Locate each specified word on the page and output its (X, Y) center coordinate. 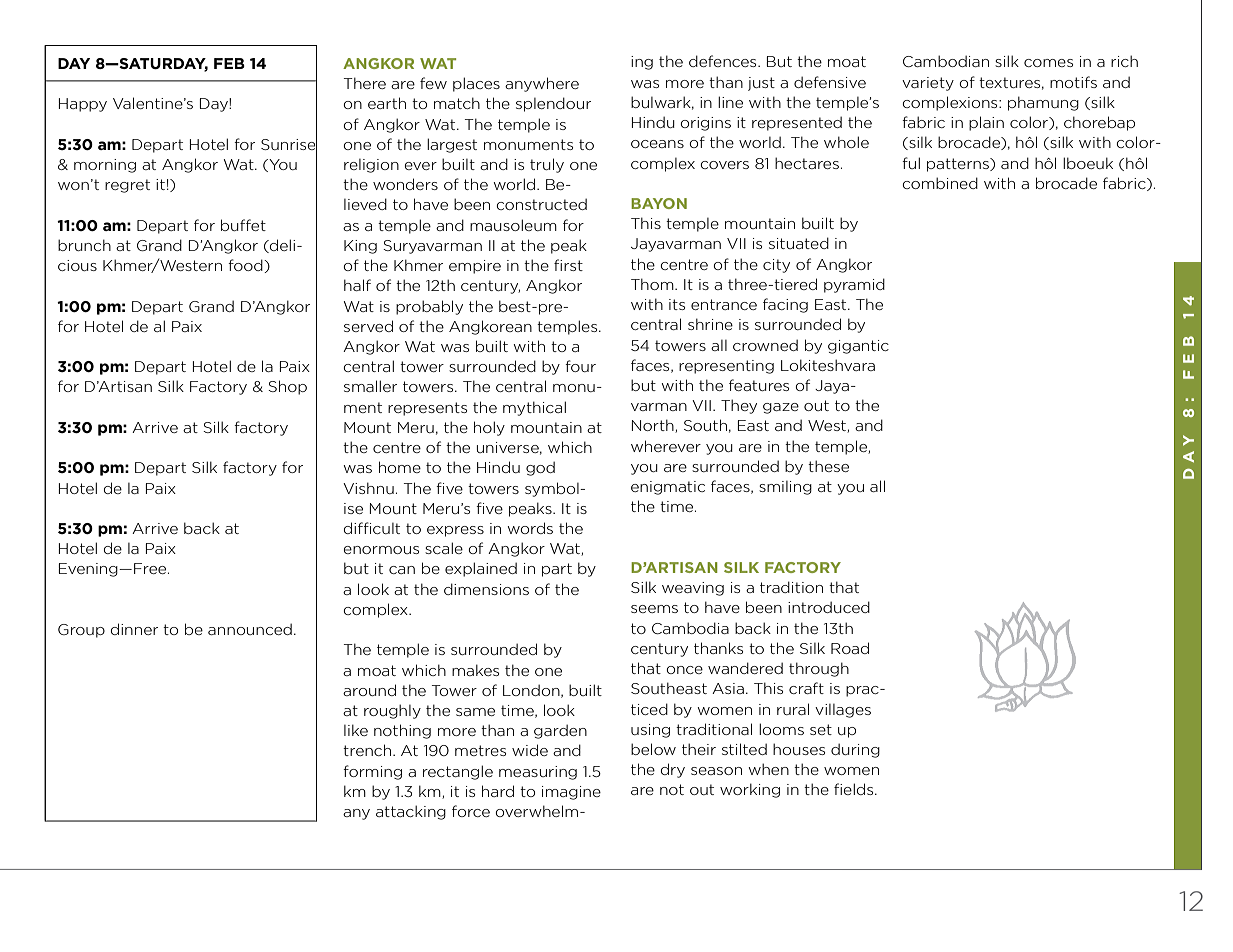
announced (250, 629)
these (828, 466)
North (654, 426)
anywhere (542, 84)
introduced (829, 607)
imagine (571, 793)
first (568, 265)
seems (654, 609)
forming (372, 772)
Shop (287, 387)
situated (799, 243)
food (246, 266)
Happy (83, 105)
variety (928, 84)
